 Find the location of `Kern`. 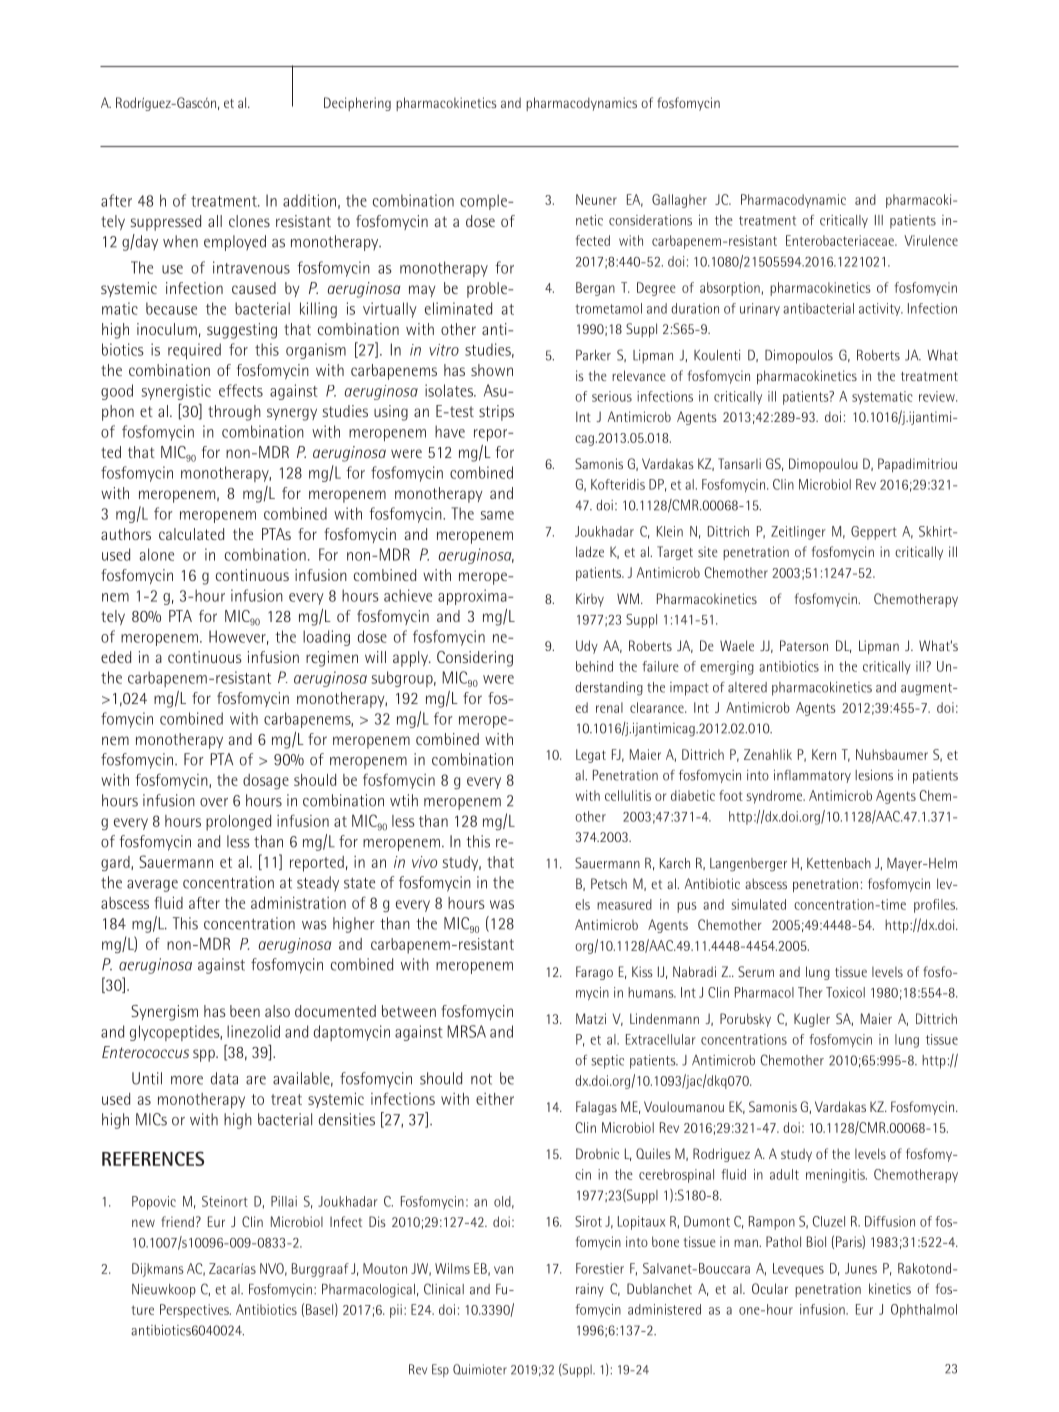

Kern is located at coordinates (824, 754).
